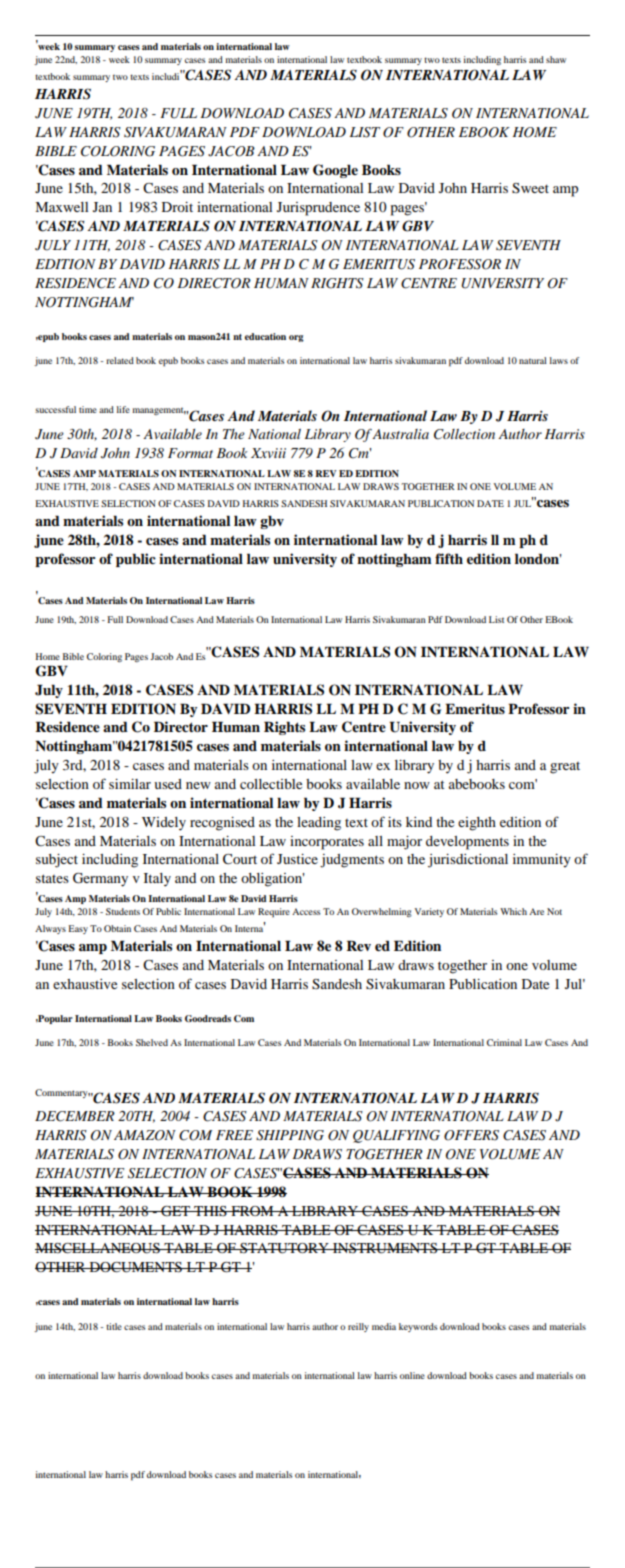 The image size is (625, 1568). Describe the element at coordinates (117, 928) in the document. I see `Obtain` at that location.
